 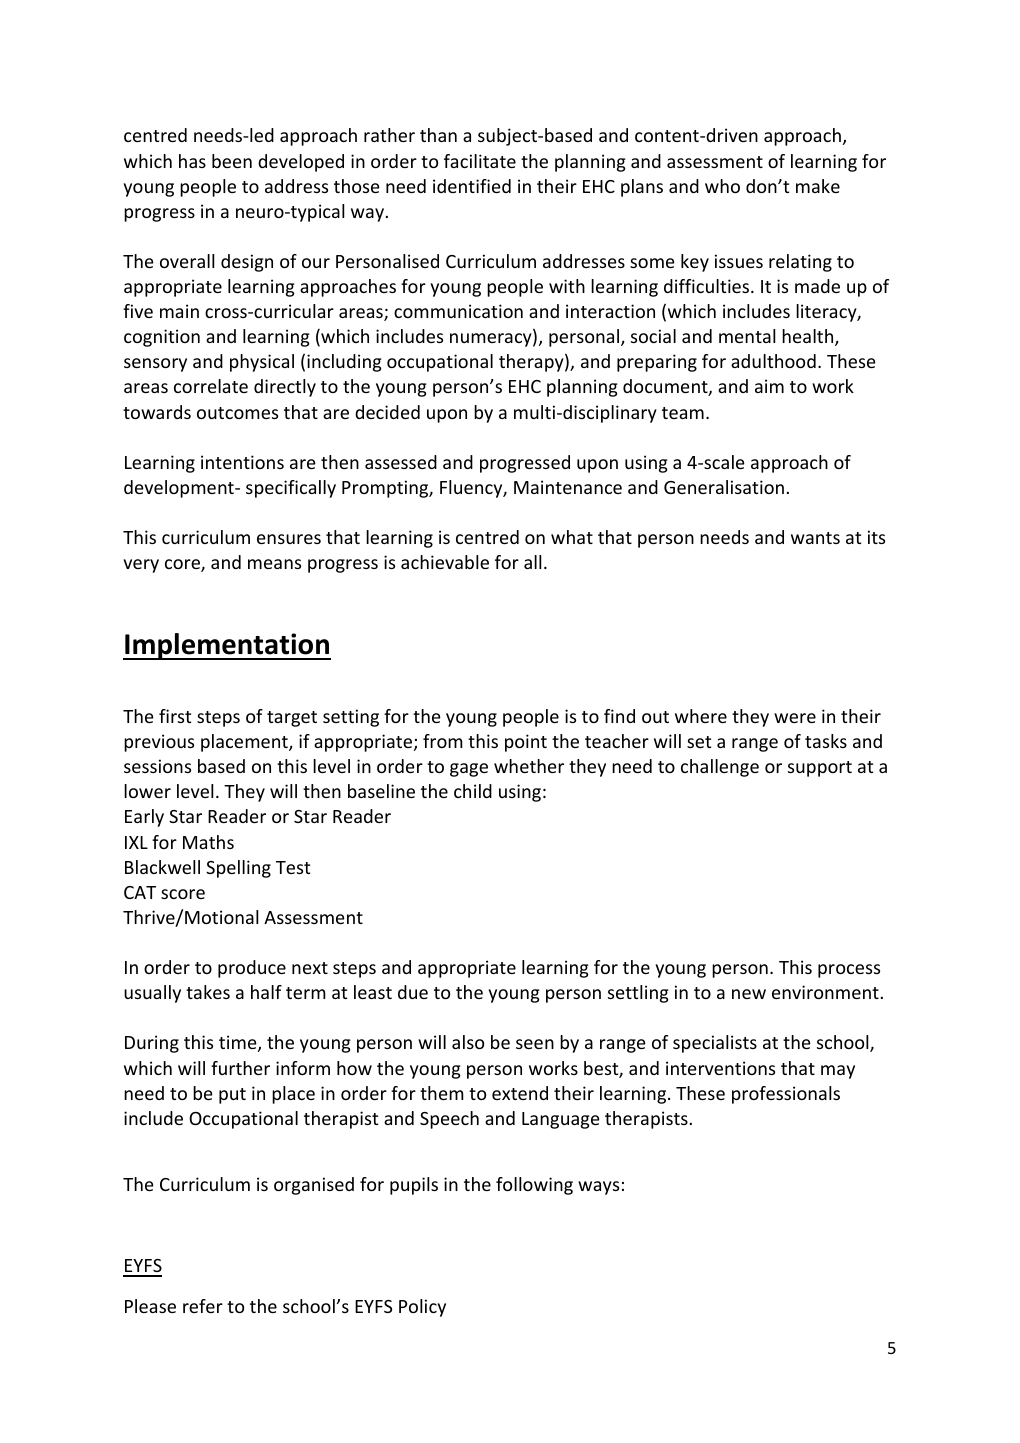 I want to click on Policy, so click(x=422, y=1308).
